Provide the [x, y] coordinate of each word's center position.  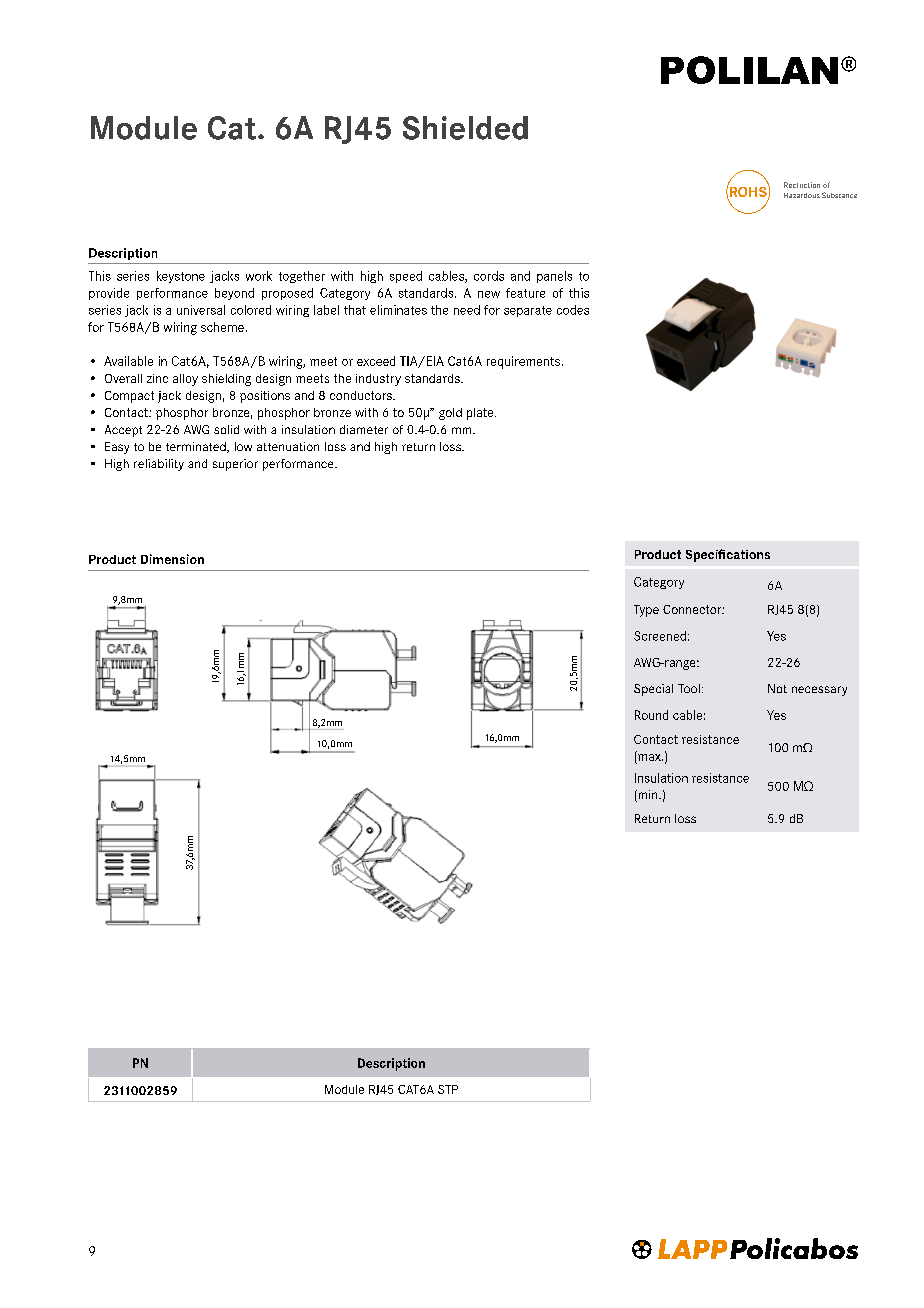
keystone [181, 277]
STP [448, 1089]
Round [651, 715]
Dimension [172, 559]
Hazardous [802, 195]
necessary [819, 691]
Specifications [728, 555]
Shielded [465, 128]
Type [646, 611]
